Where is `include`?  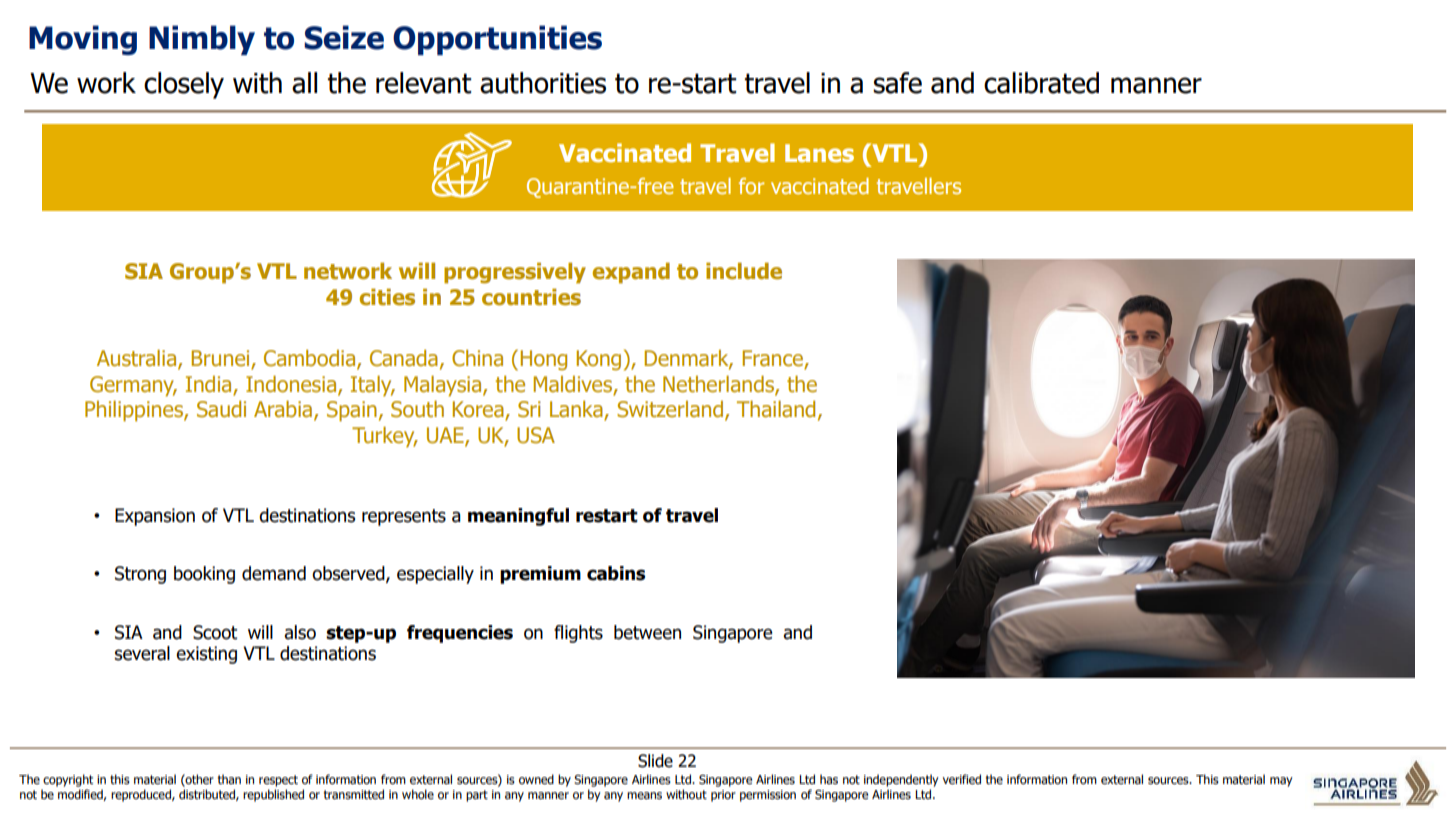 include is located at coordinates (744, 271).
